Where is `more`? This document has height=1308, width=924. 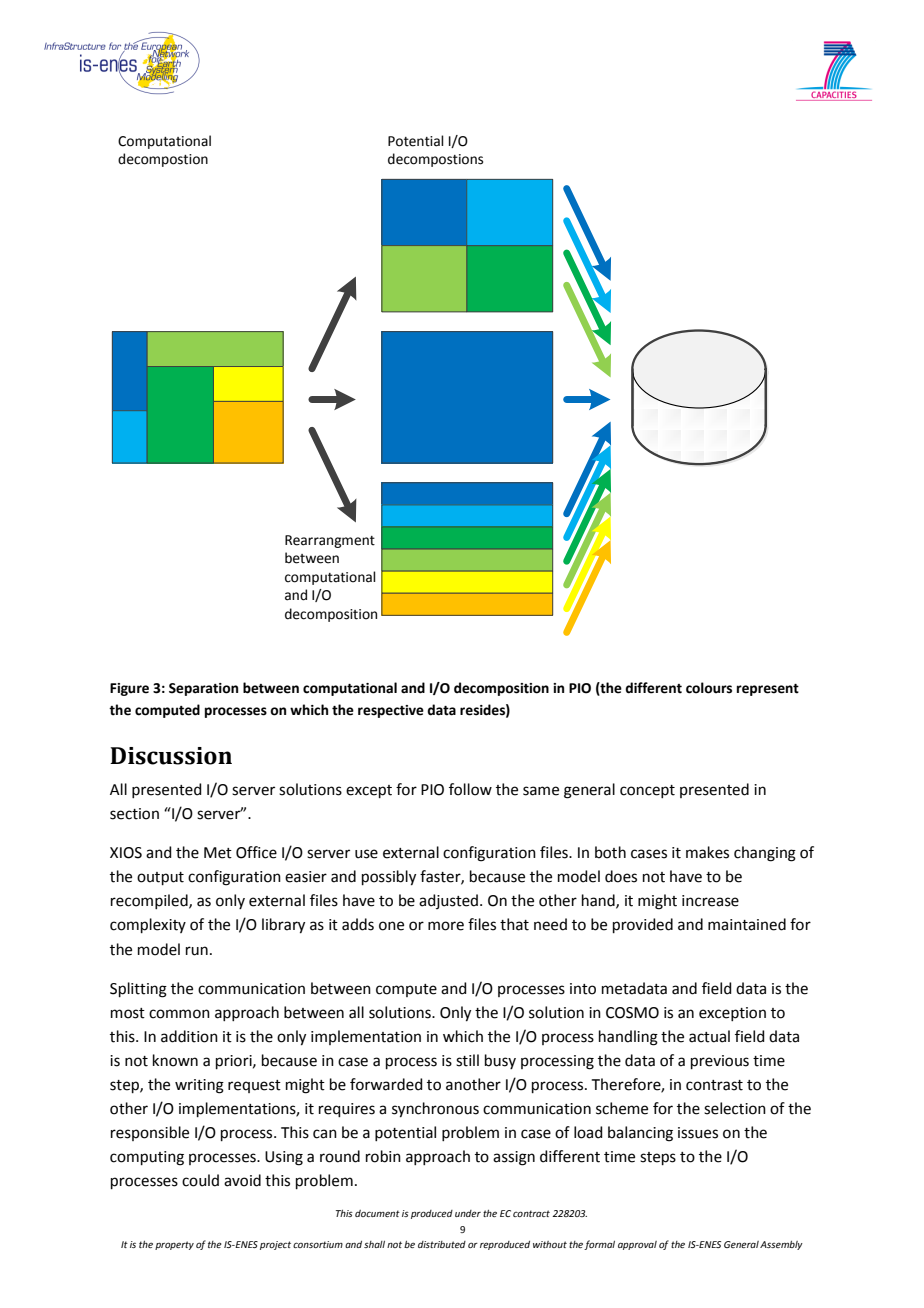
more is located at coordinates (446, 926).
